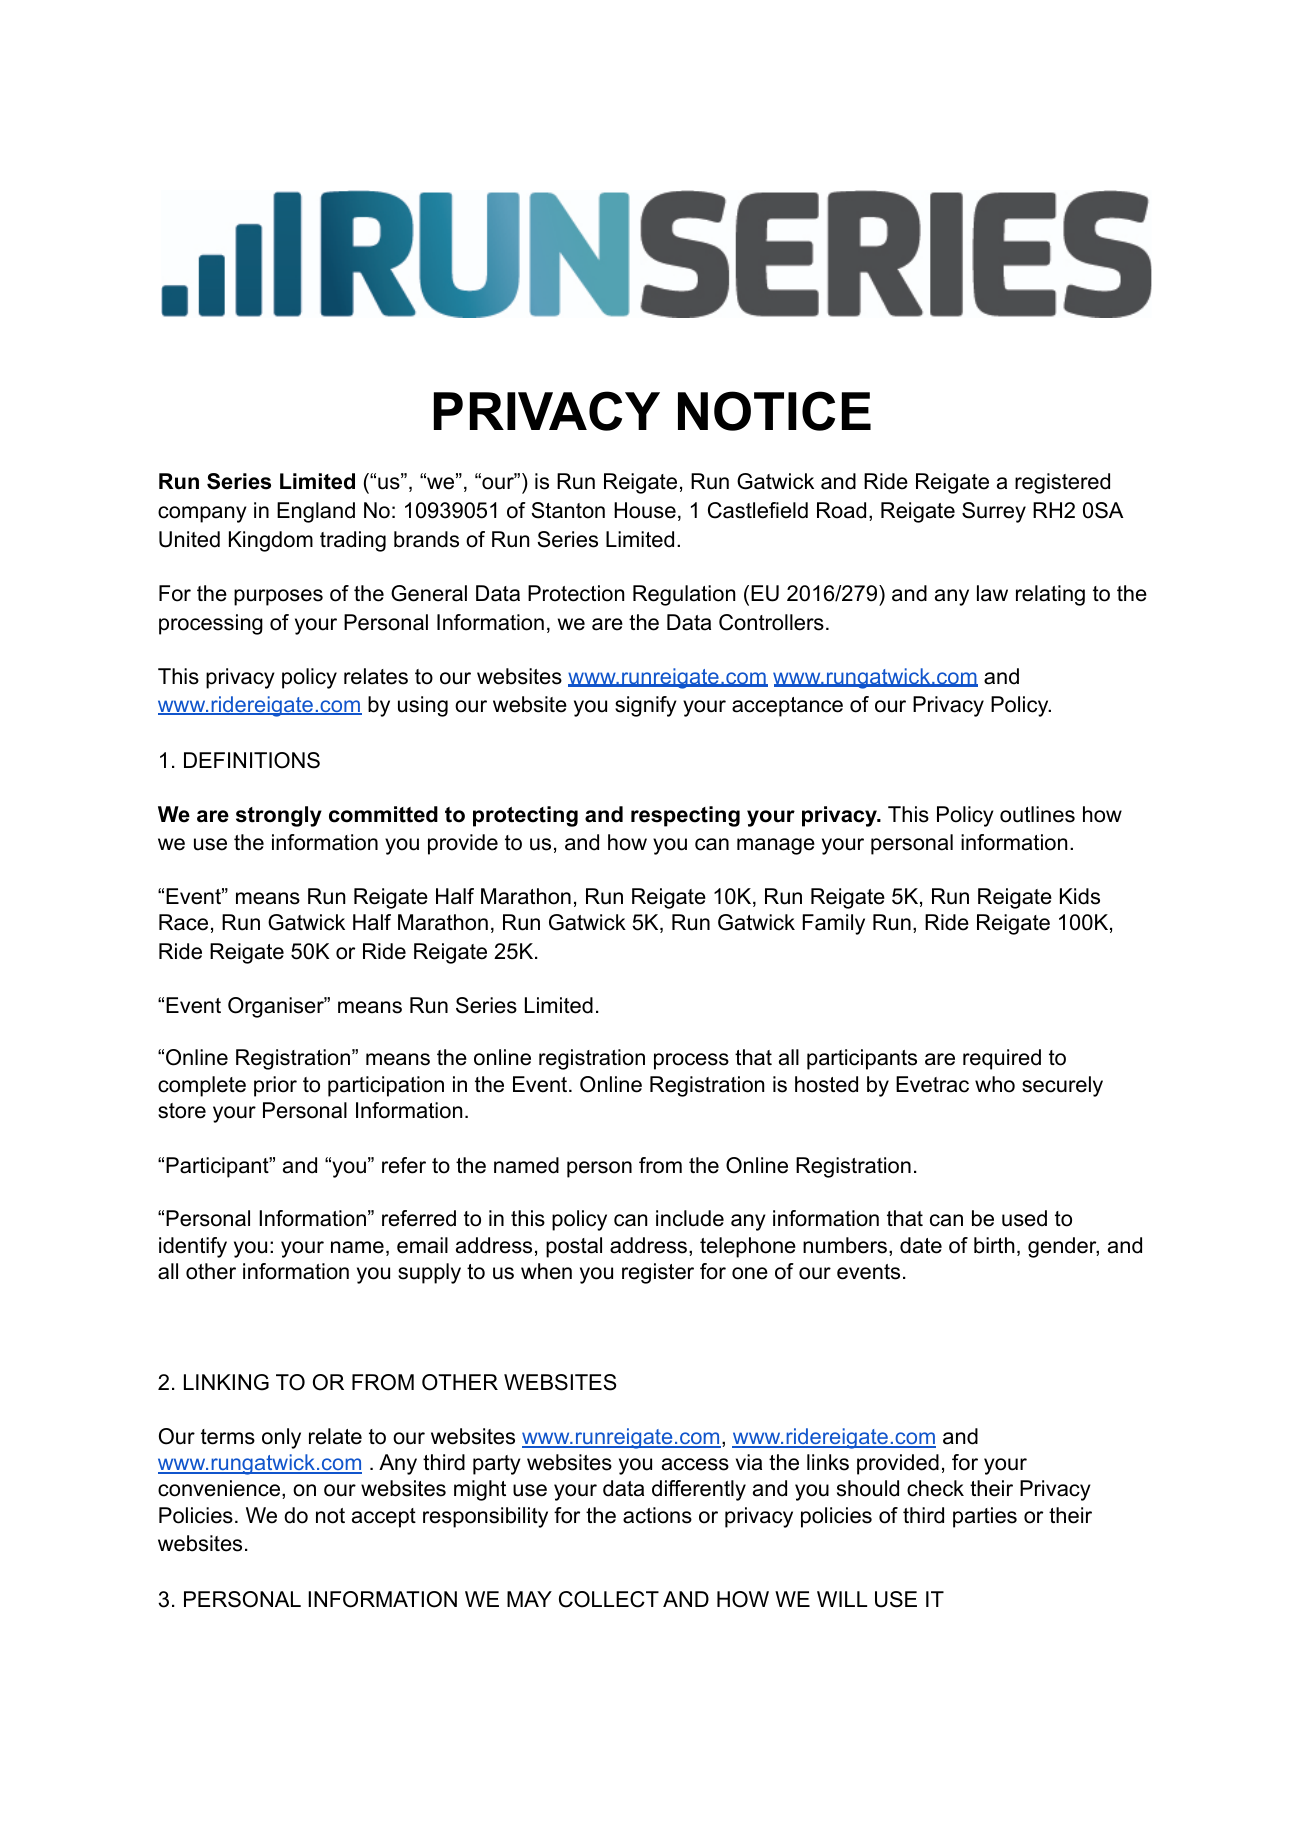 This screenshot has width=1307, height=1847. Describe the element at coordinates (690, 1218) in the screenshot. I see `include` at that location.
